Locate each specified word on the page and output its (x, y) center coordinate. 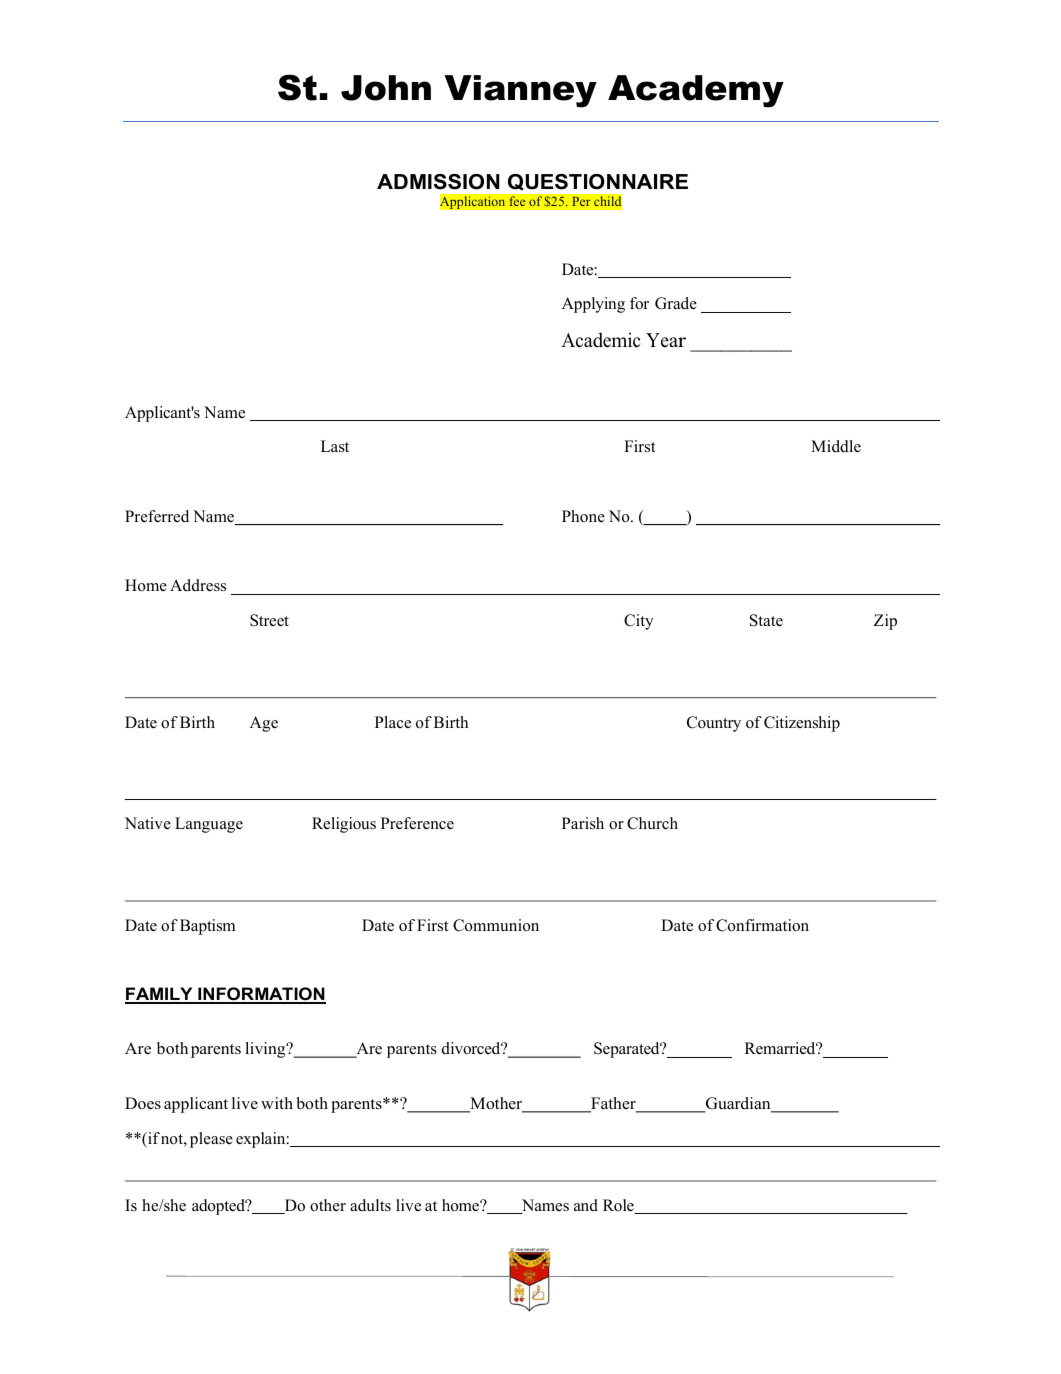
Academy (696, 91)
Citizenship (802, 724)
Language (209, 825)
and (586, 1205)
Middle (836, 446)
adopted (219, 1207)
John (386, 88)
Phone (583, 516)
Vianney (520, 91)
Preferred (157, 516)
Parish (583, 823)
